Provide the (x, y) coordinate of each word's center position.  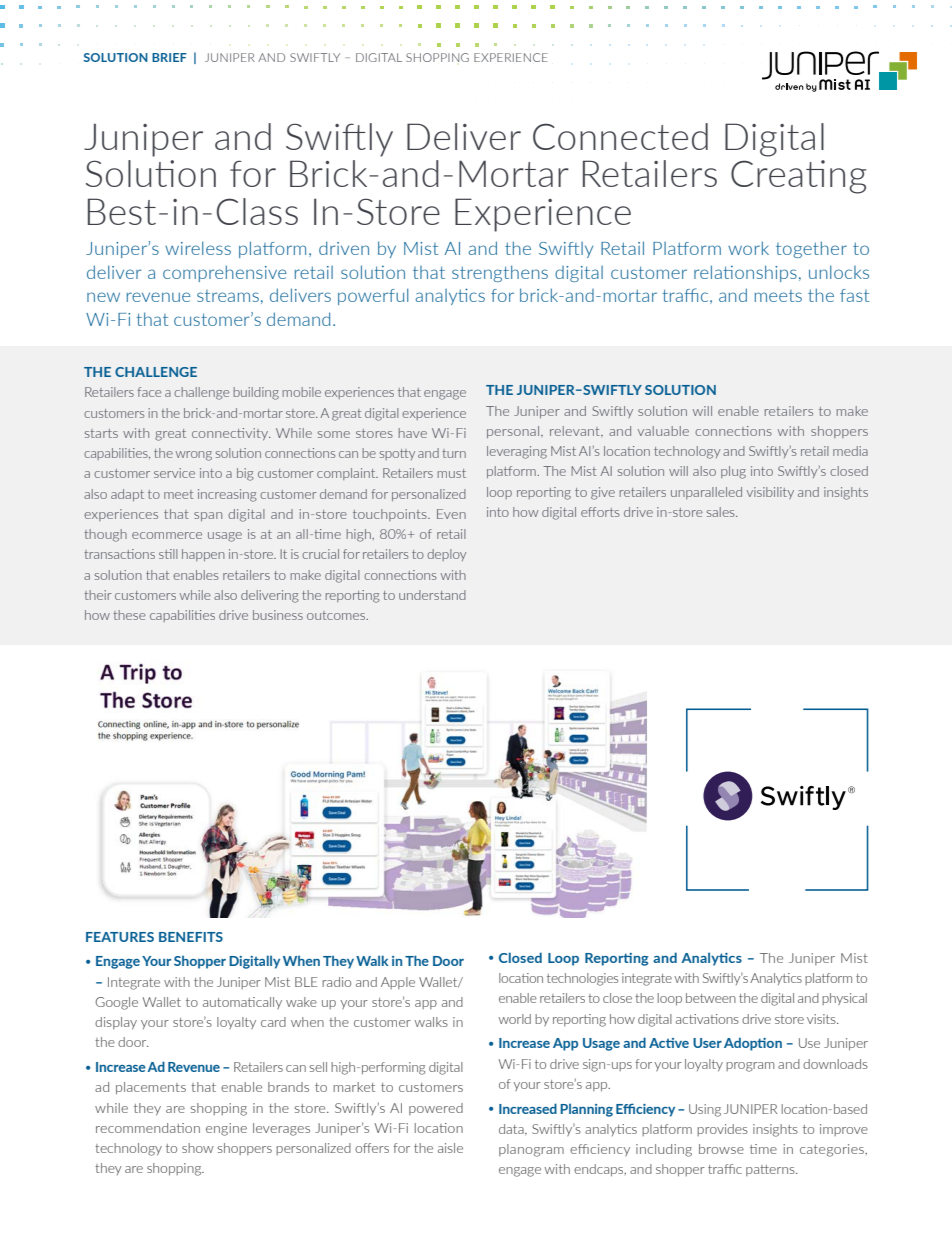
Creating (799, 177)
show (198, 1148)
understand (432, 595)
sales (722, 512)
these (129, 615)
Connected (620, 136)
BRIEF (169, 57)
